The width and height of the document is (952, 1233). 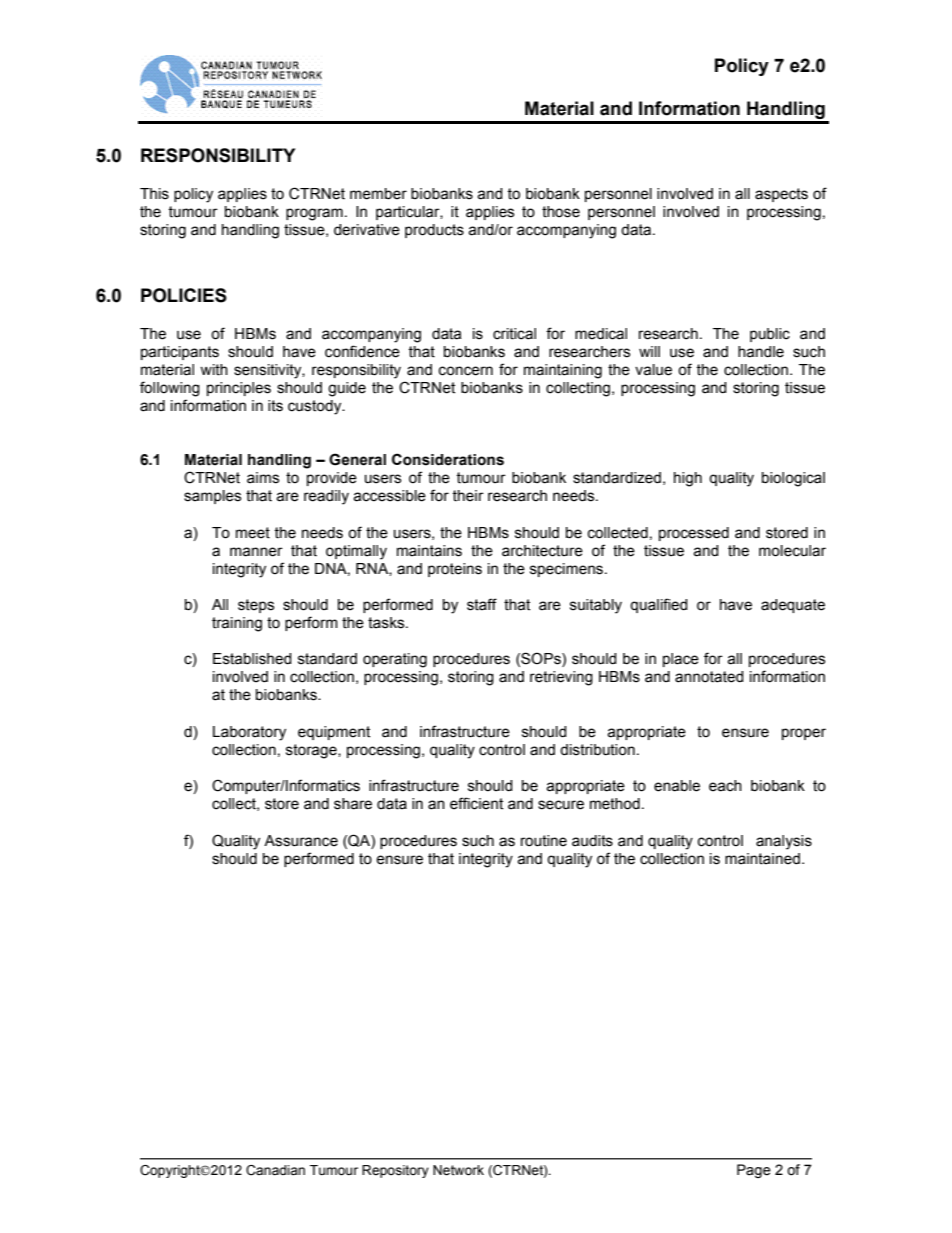 I want to click on Assurance, so click(x=301, y=841).
